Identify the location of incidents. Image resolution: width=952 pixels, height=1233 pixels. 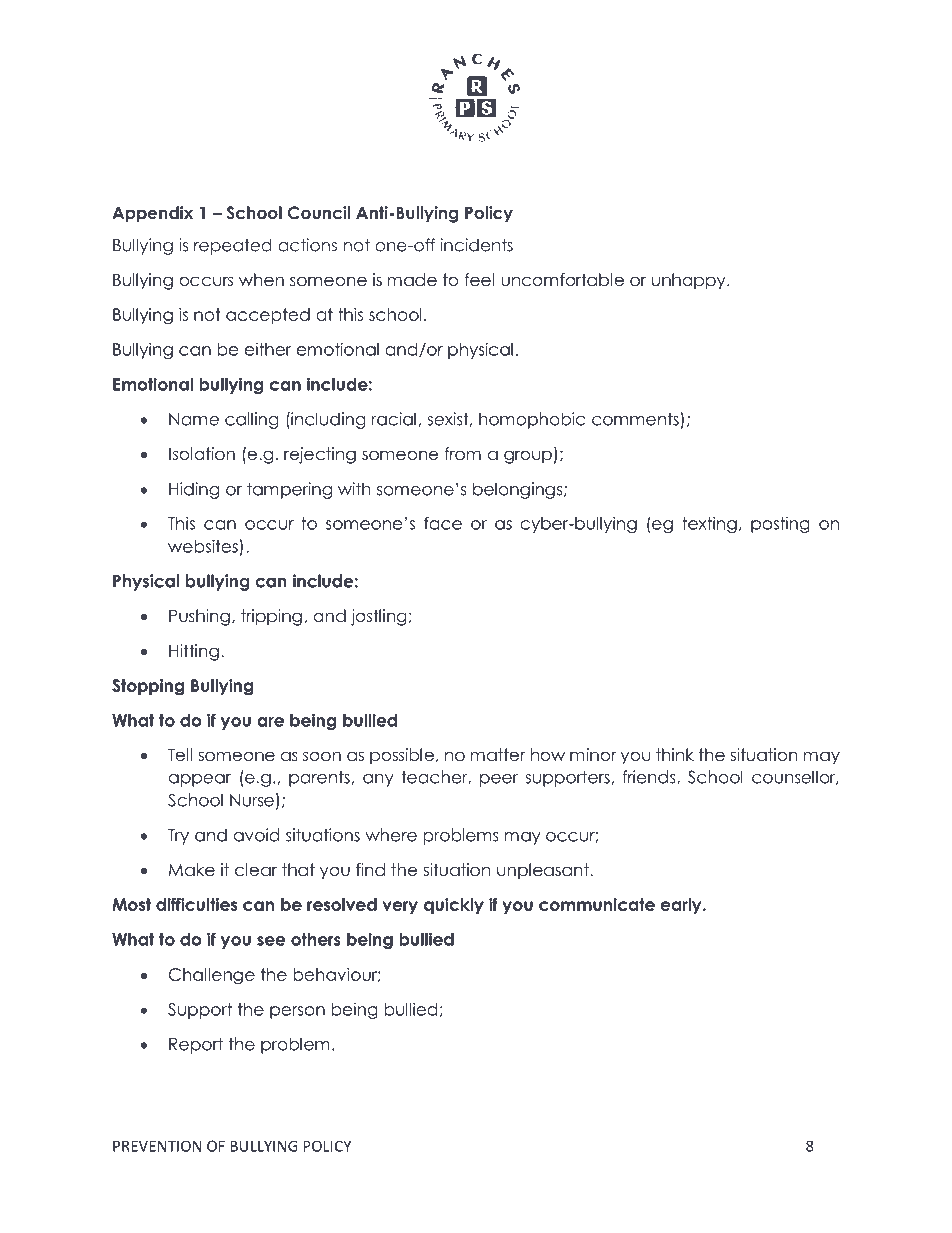
(477, 245).
